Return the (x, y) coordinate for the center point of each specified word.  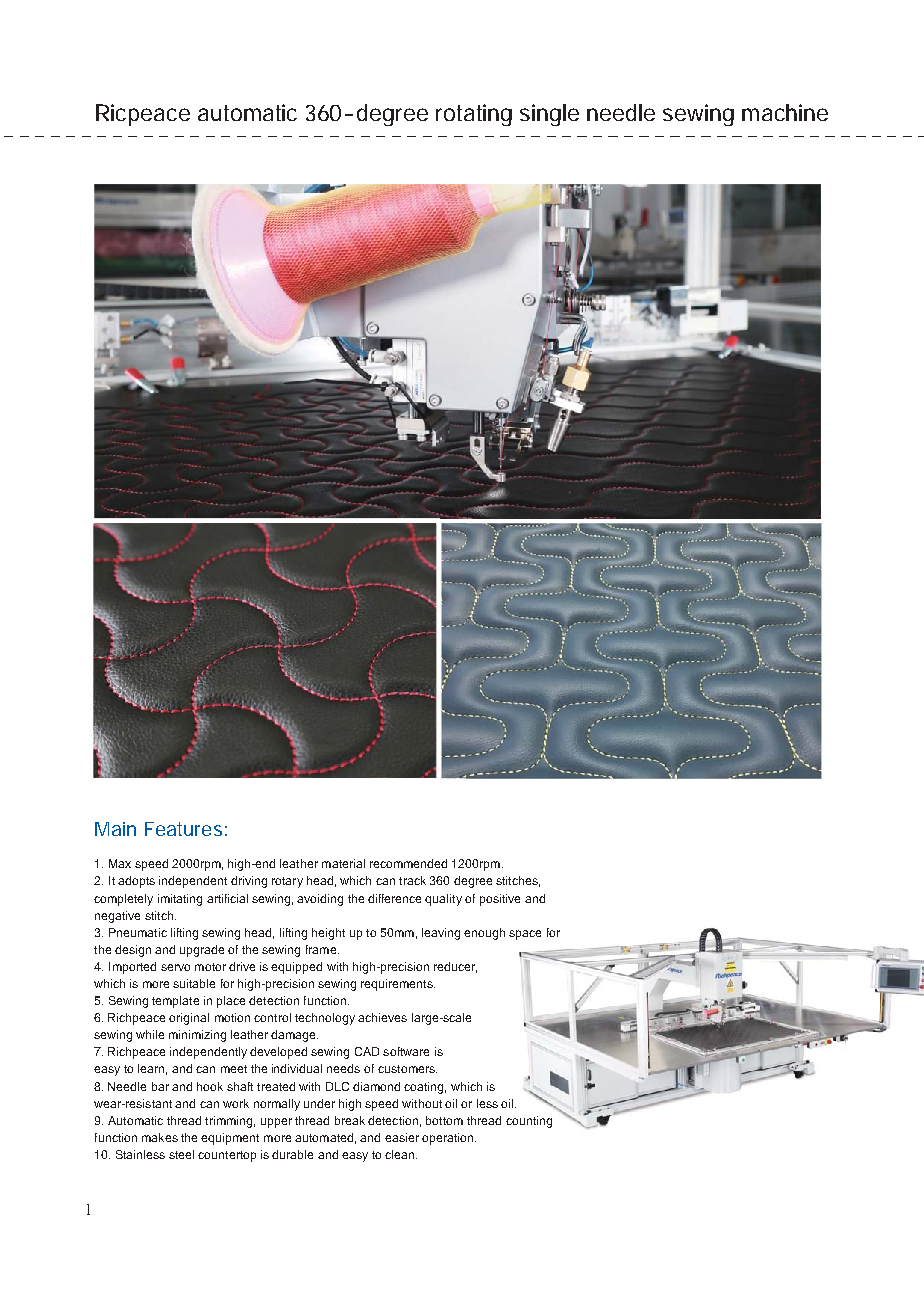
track (412, 880)
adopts (136, 882)
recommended (408, 863)
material (343, 863)
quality (443, 900)
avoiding (320, 900)
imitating (180, 900)
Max (120, 863)
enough (484, 934)
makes (160, 1137)
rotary (287, 882)
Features (186, 829)
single (549, 115)
